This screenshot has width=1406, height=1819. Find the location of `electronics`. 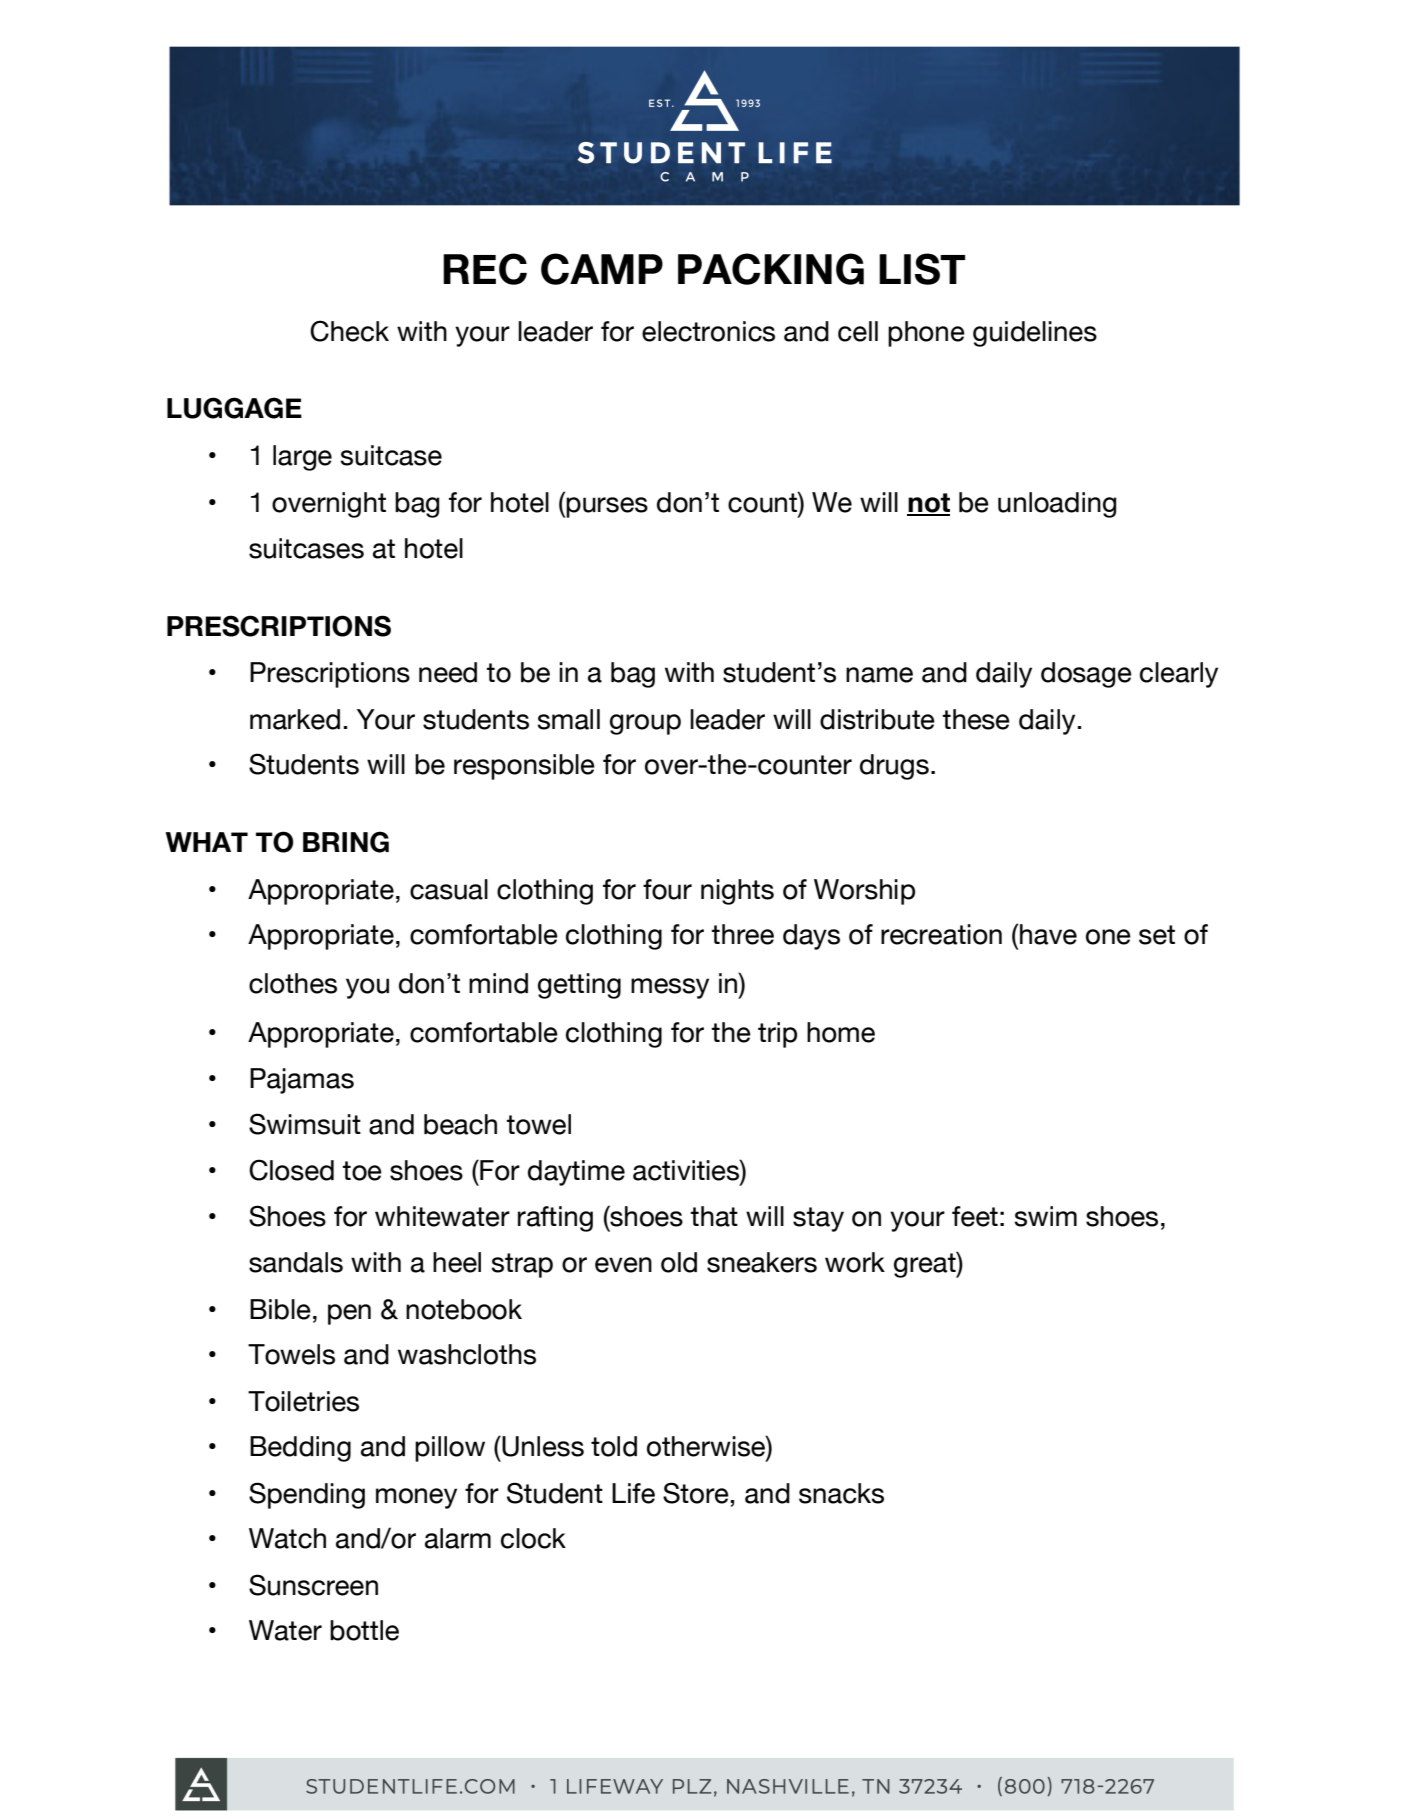

electronics is located at coordinates (708, 331).
